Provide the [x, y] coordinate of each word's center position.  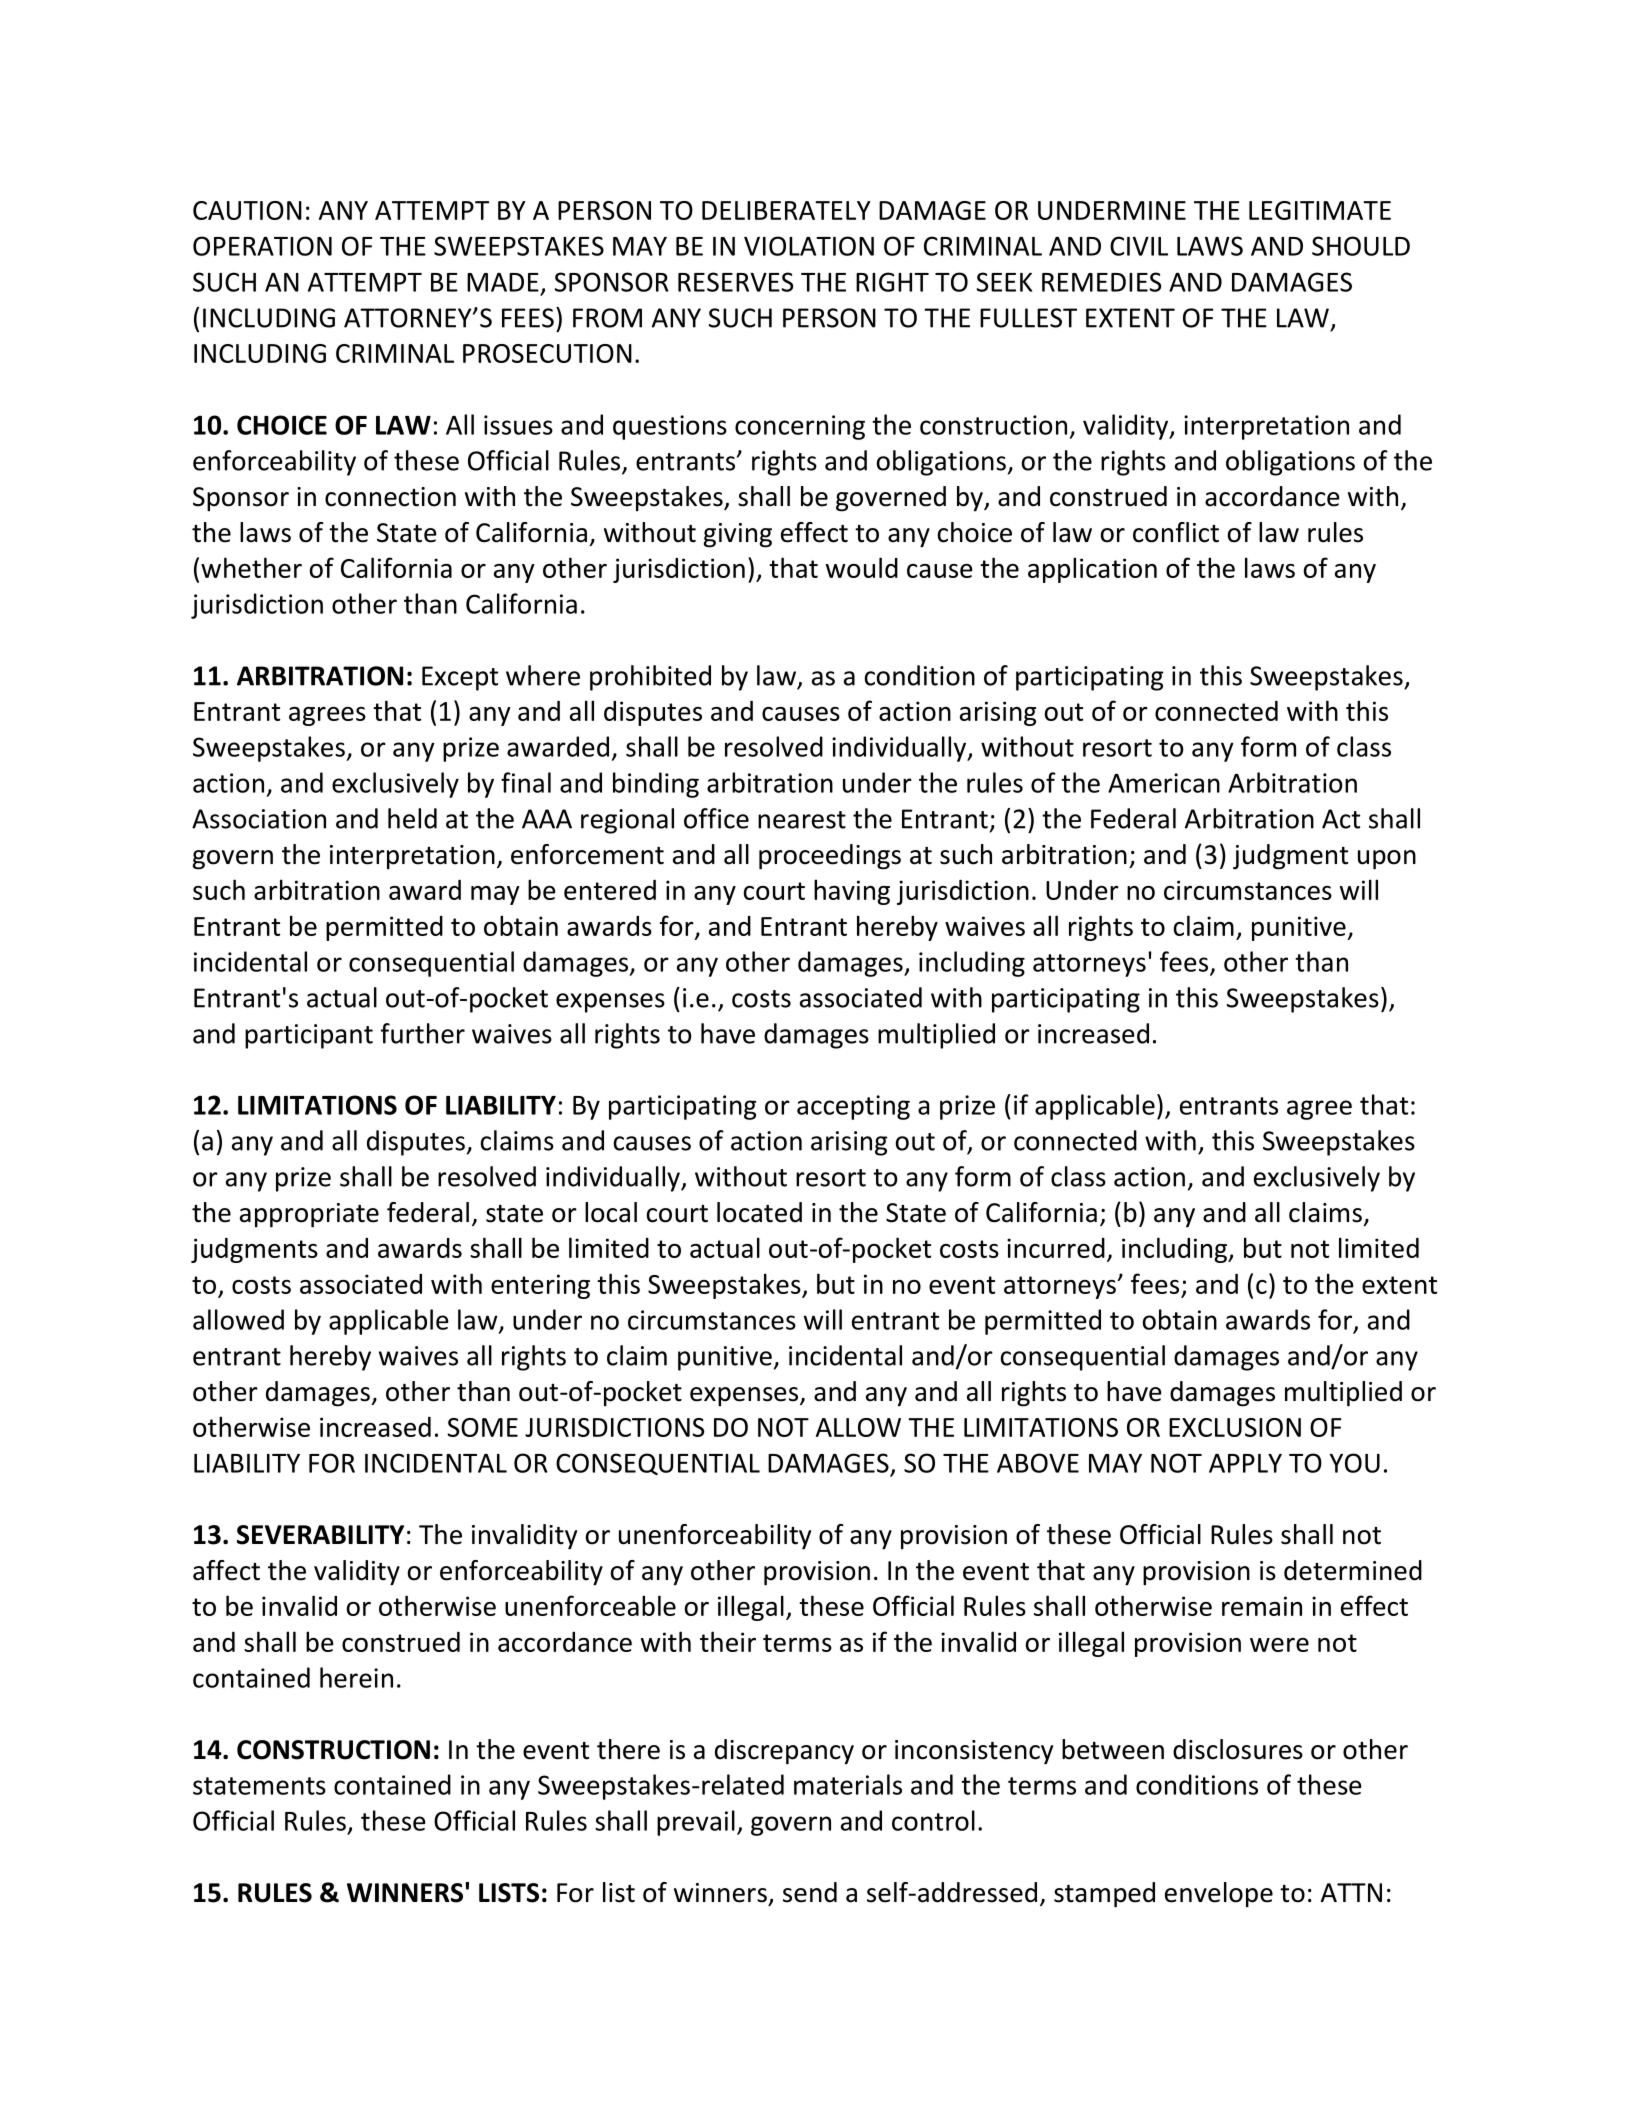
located [759, 1212]
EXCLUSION [1235, 1427]
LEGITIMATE [1320, 210]
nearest [802, 820]
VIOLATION [809, 246]
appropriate [309, 1215]
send [810, 1892]
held [412, 818]
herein [356, 1677]
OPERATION [262, 246]
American [1164, 783]
